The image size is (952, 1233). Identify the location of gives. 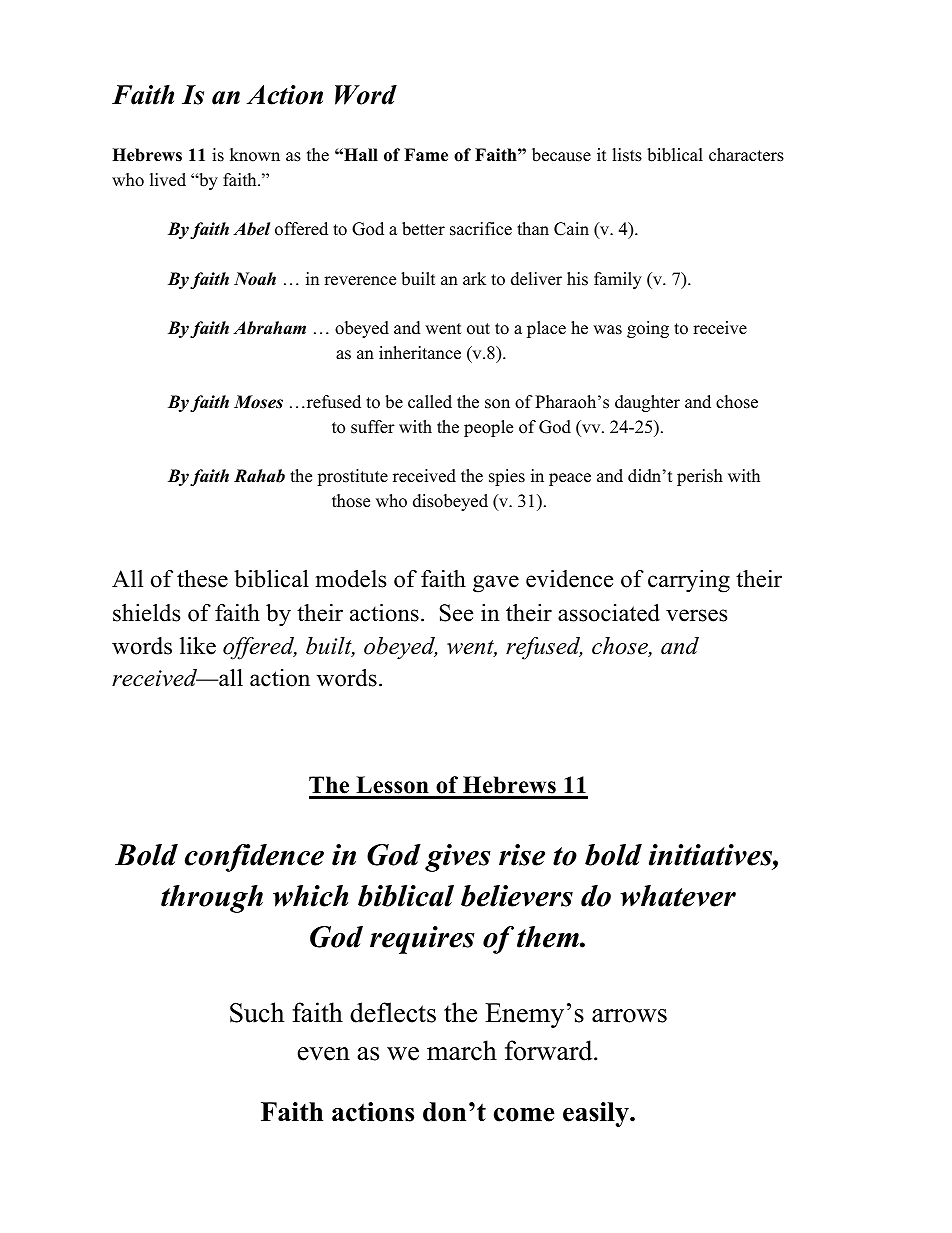
(458, 858).
